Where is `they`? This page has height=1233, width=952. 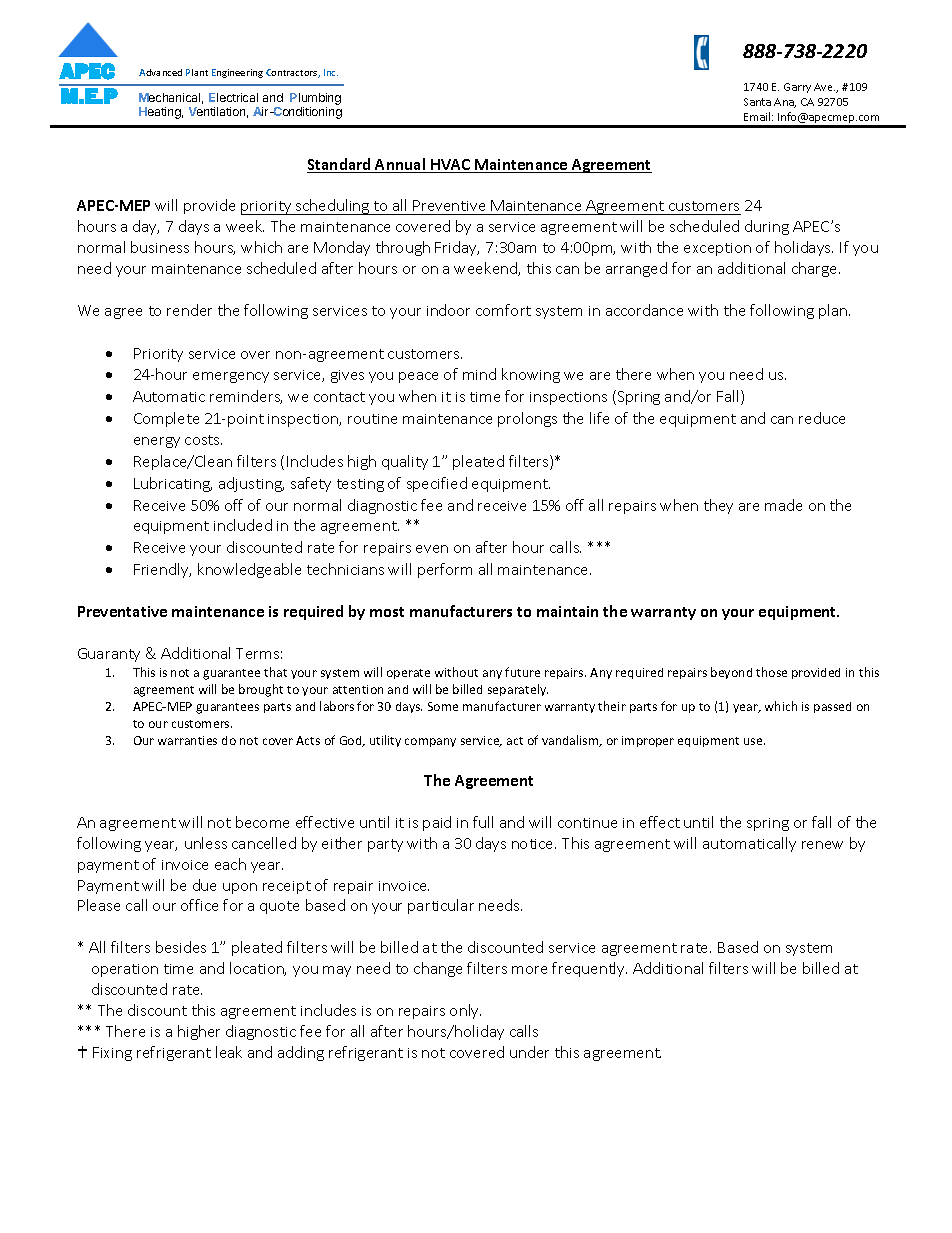 they is located at coordinates (718, 506).
